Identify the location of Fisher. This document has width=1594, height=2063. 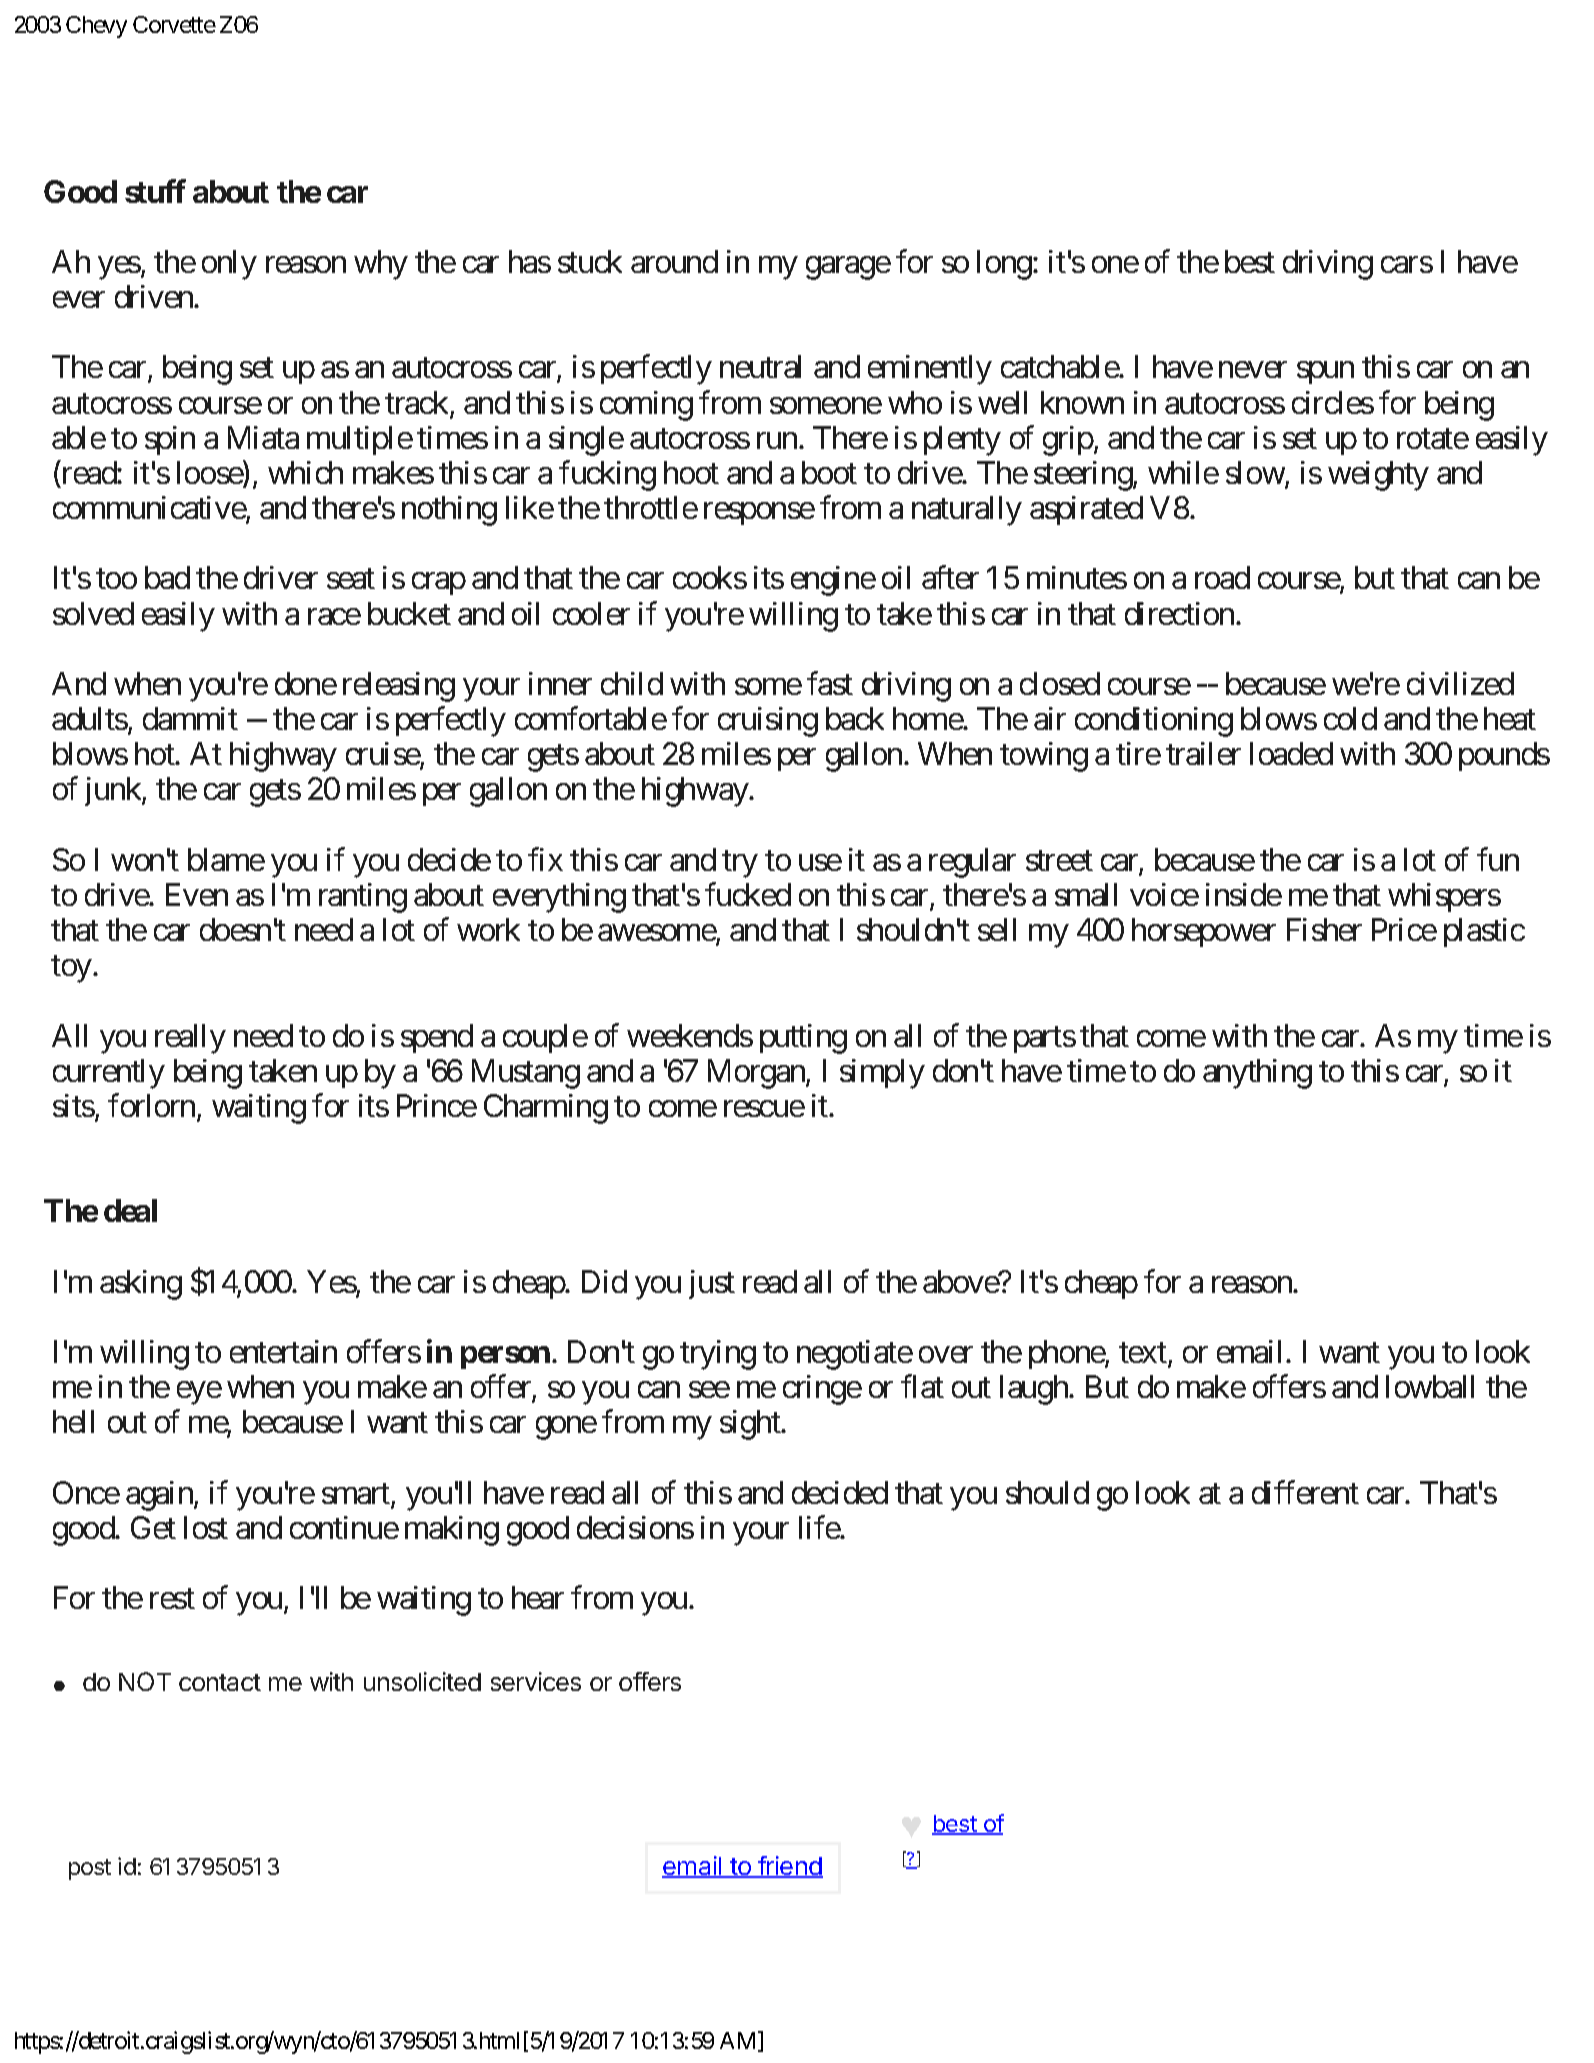
(1324, 929).
